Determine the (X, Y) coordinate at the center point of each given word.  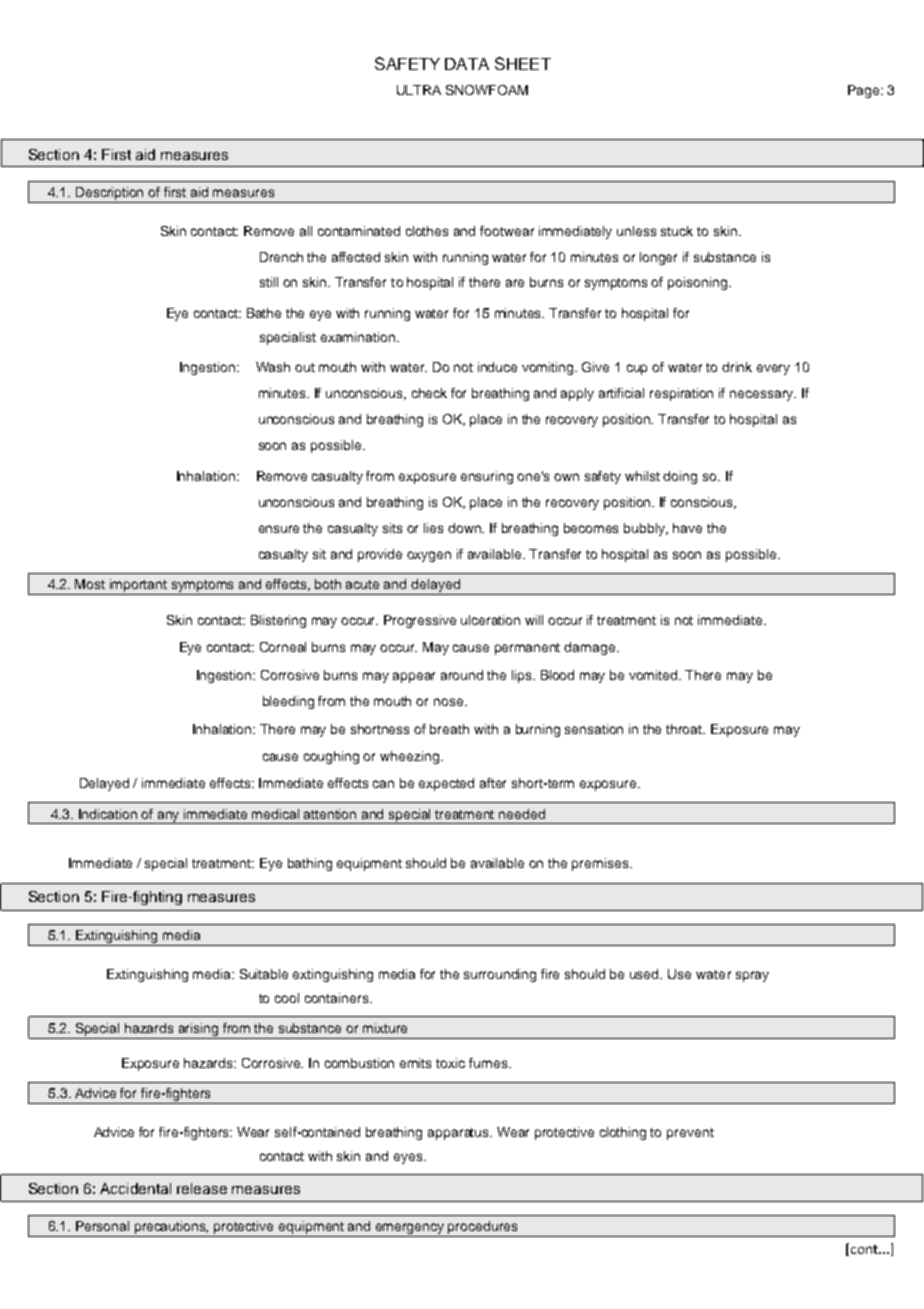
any (169, 817)
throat (685, 729)
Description (110, 195)
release (202, 1188)
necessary (763, 395)
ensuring (487, 477)
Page (865, 91)
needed (522, 814)
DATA (467, 64)
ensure (279, 529)
